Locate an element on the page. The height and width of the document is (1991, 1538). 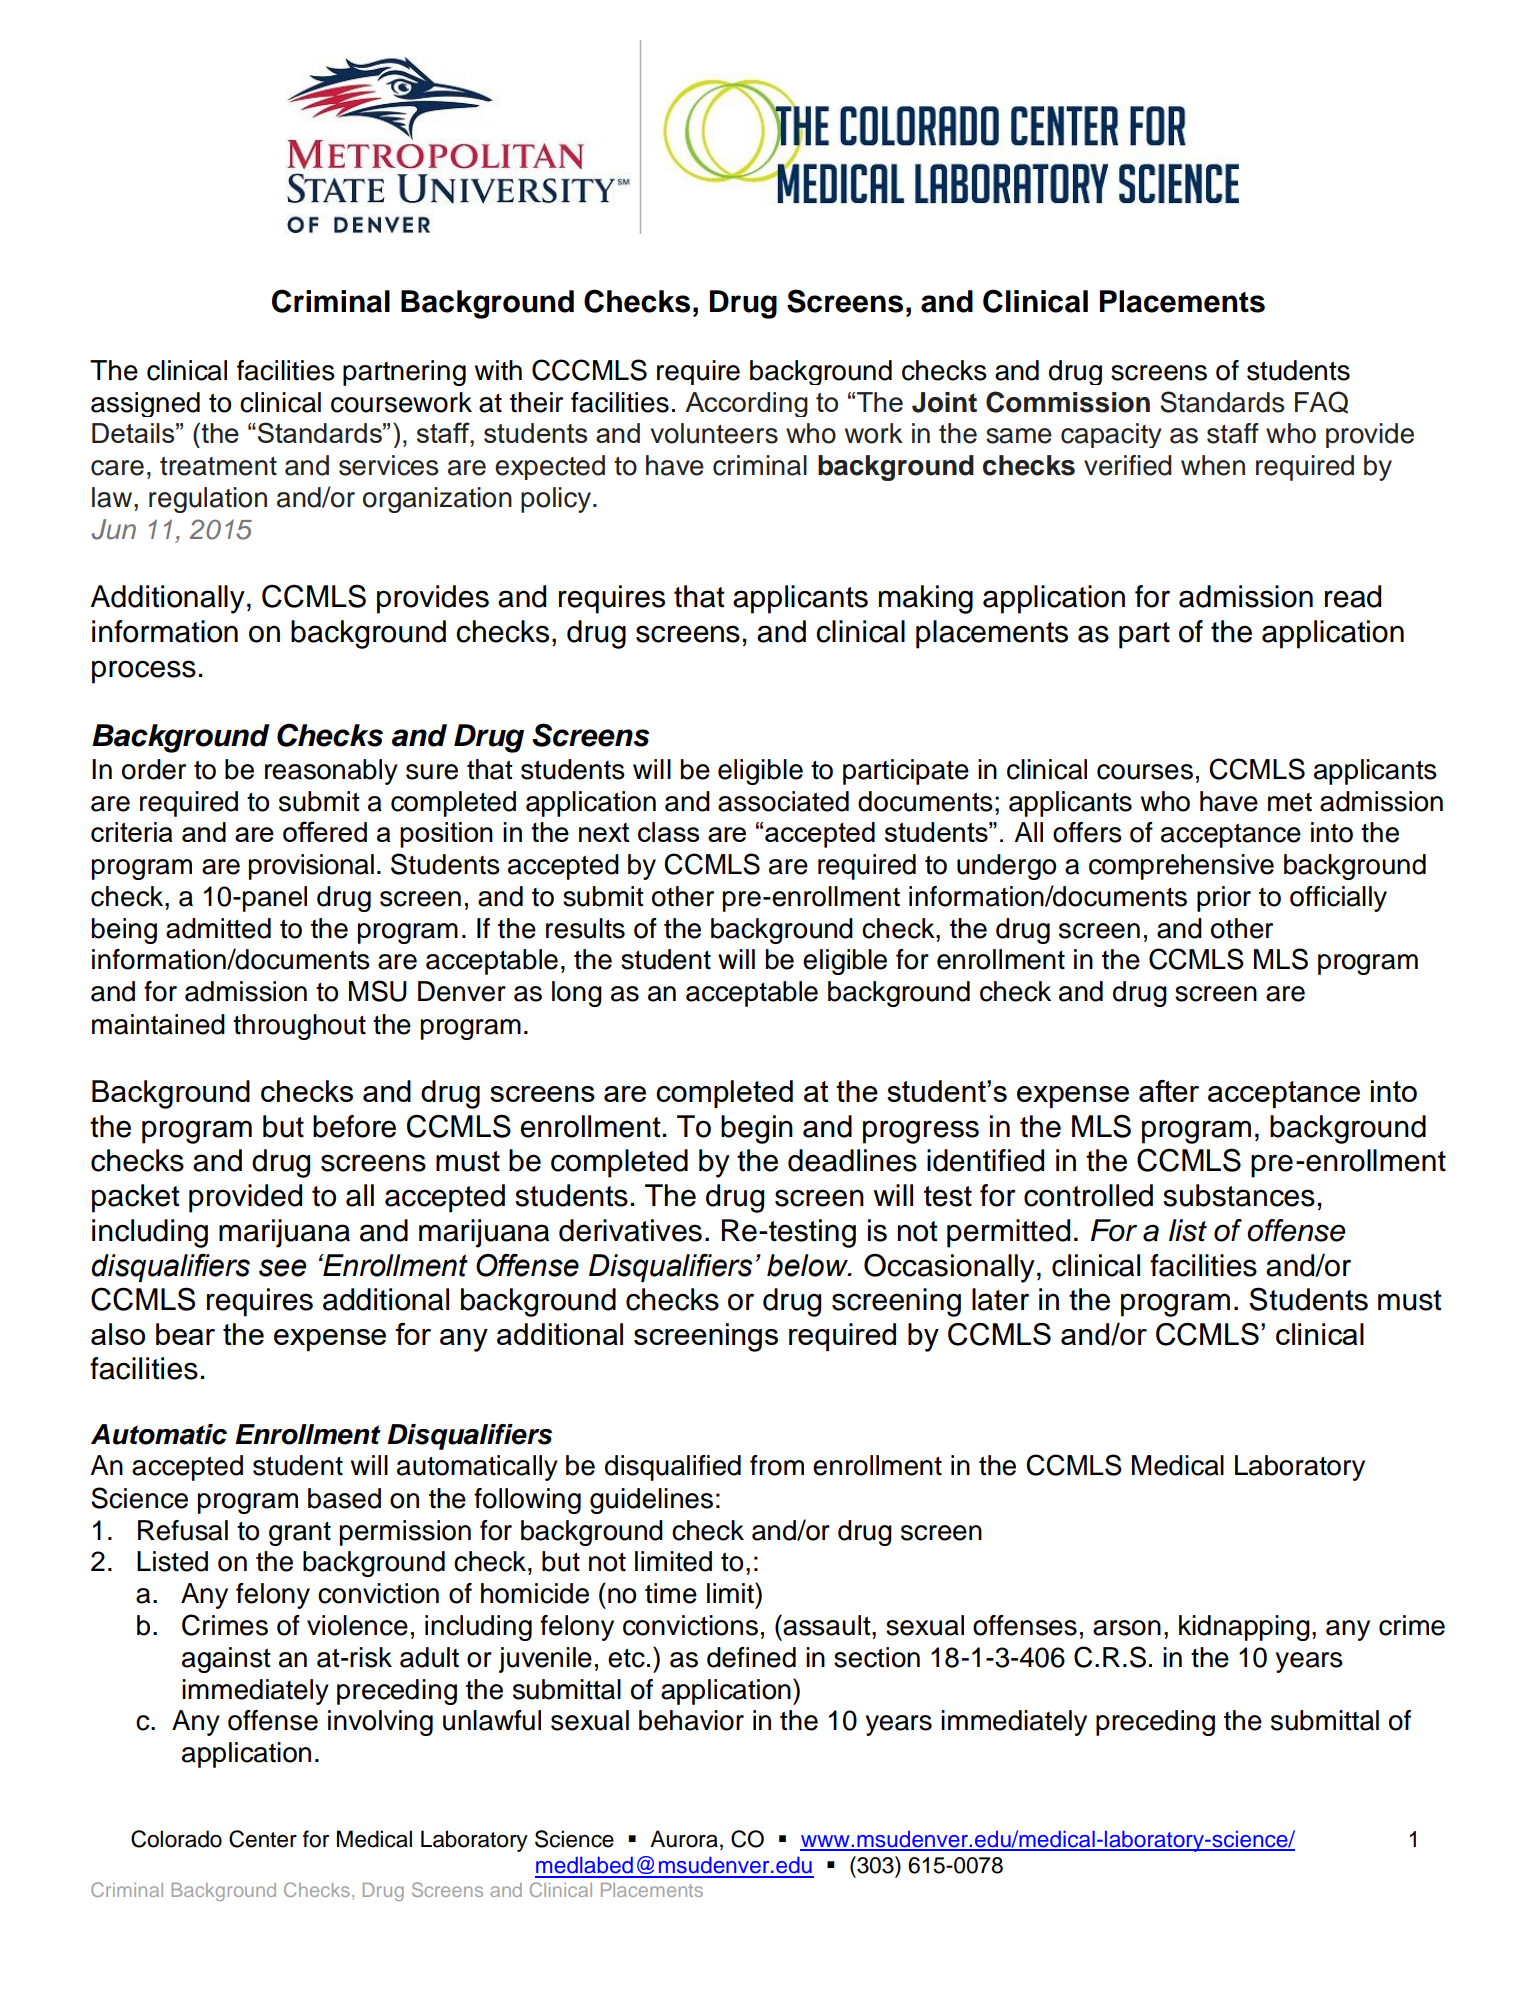
treatment is located at coordinates (218, 466).
